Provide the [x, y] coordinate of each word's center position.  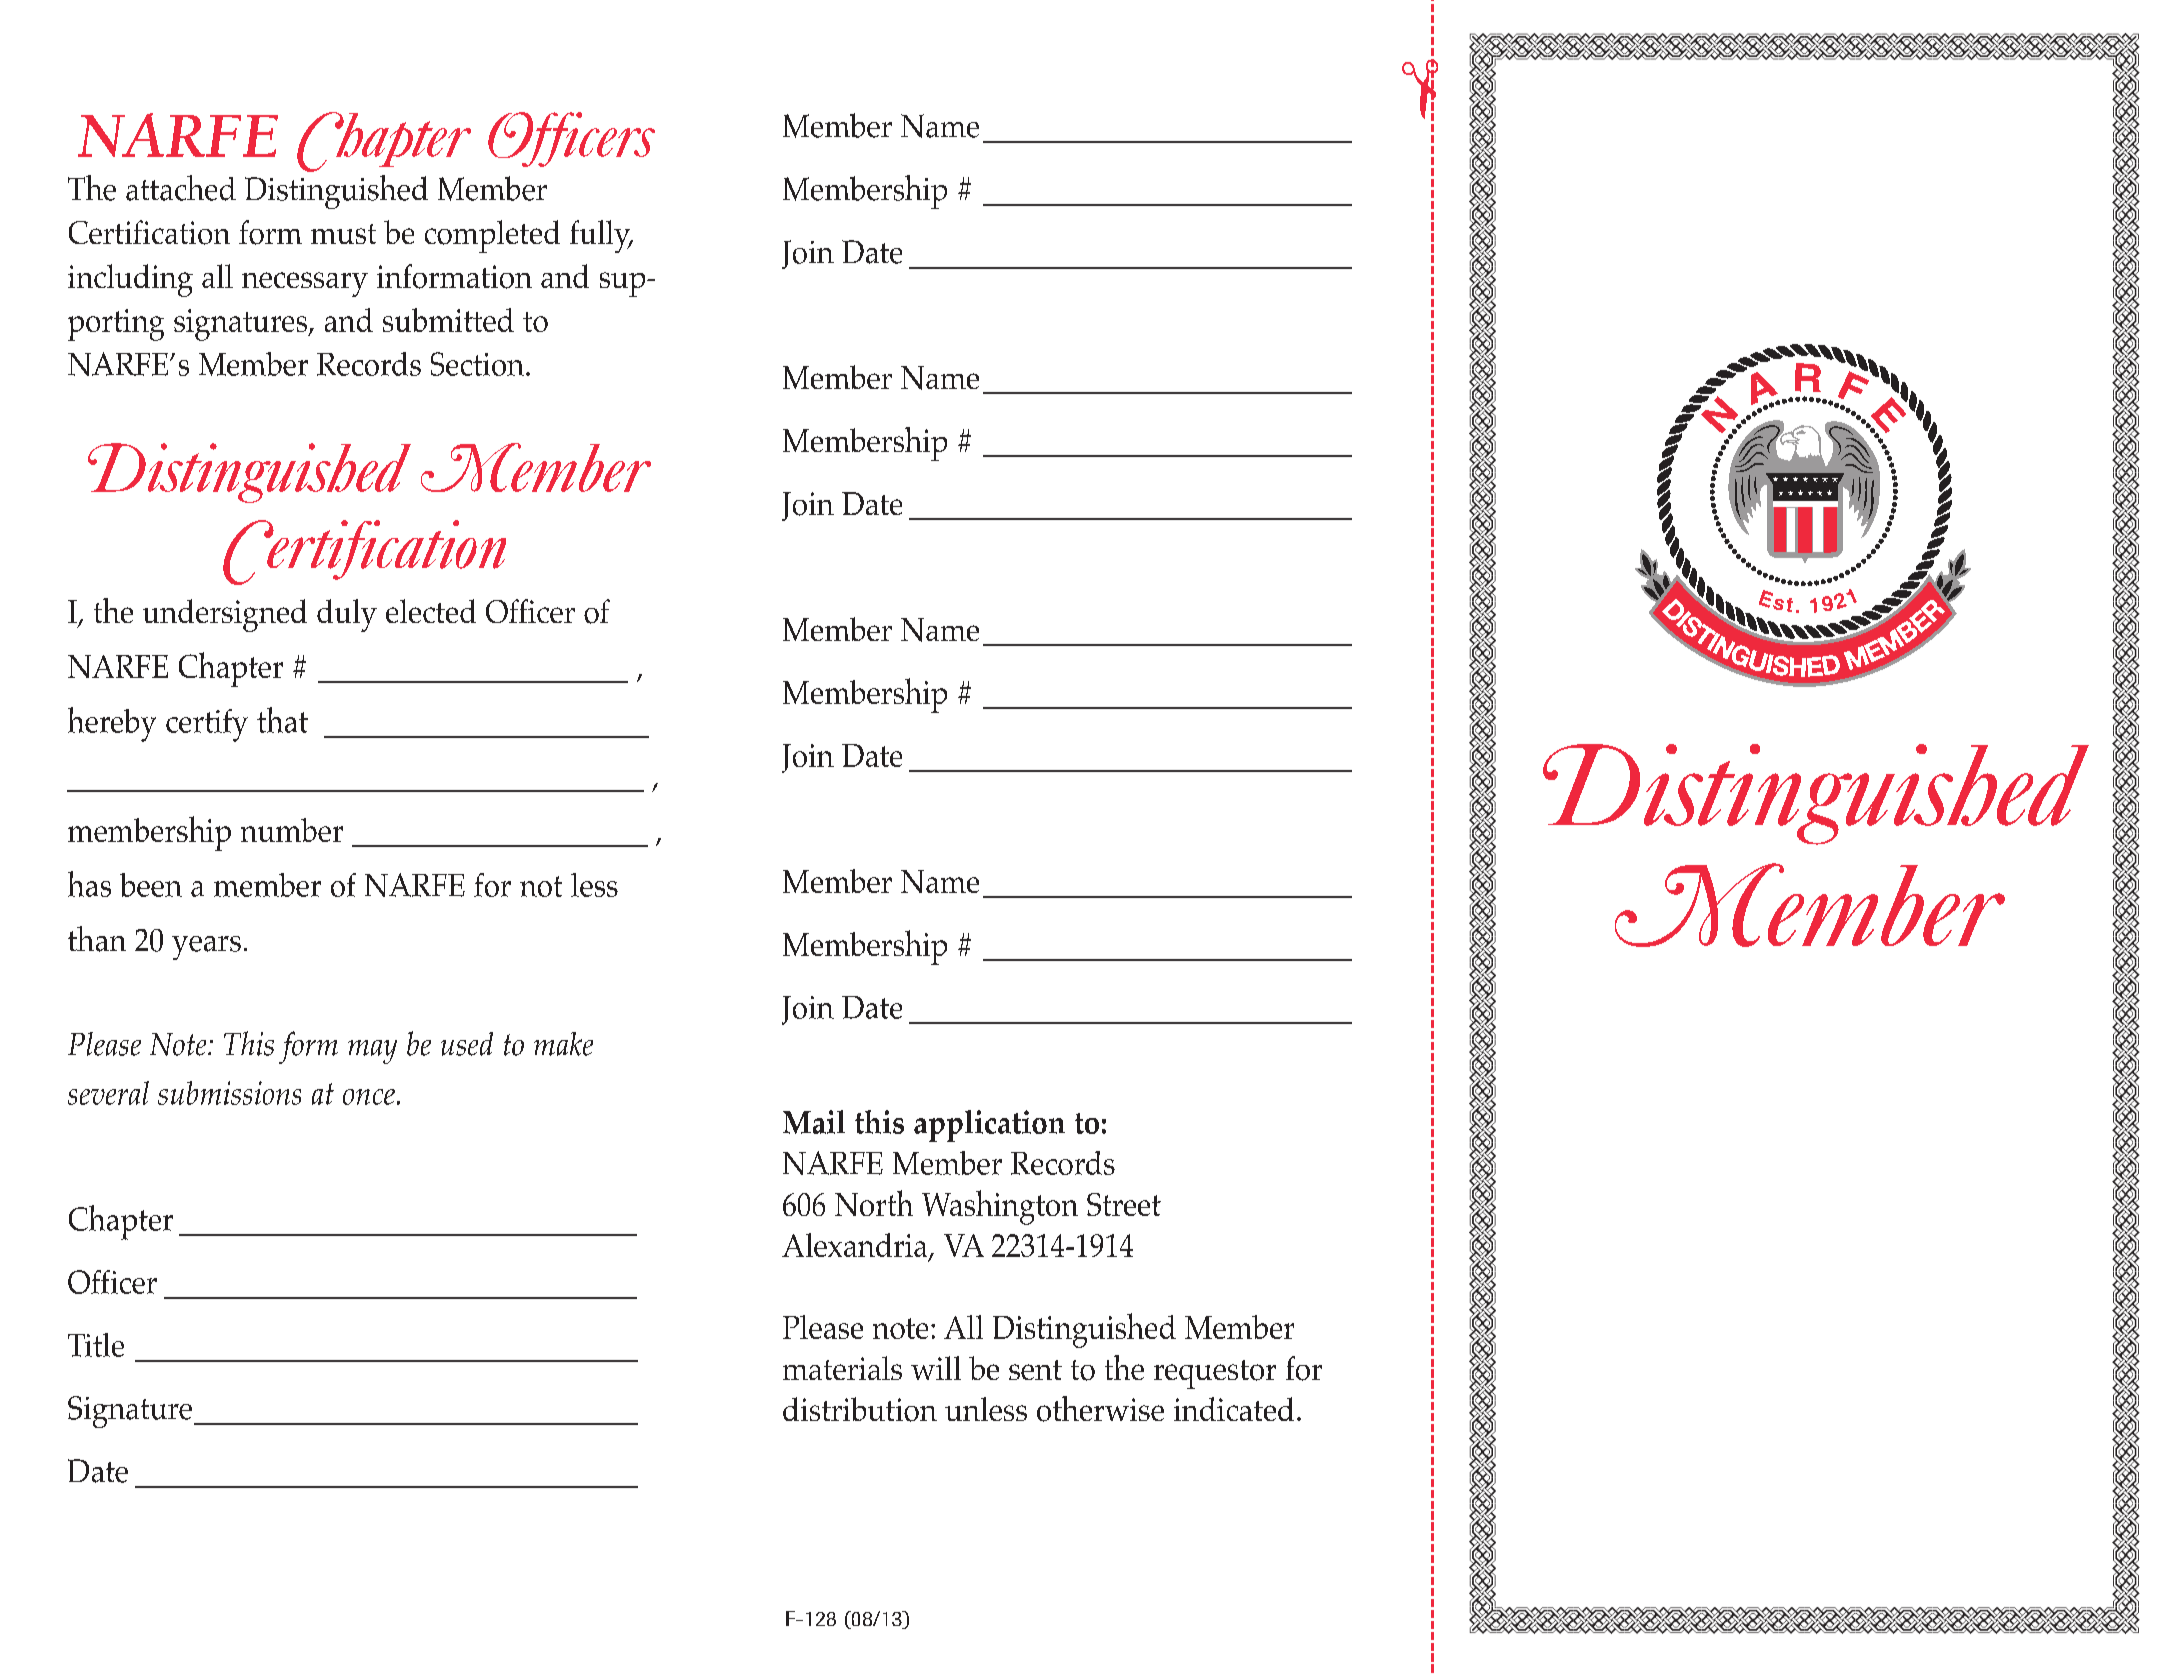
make [563, 1044]
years [206, 948]
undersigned [225, 615]
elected [431, 611]
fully [601, 236]
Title [96, 1345]
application [989, 1126]
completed [492, 236]
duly [347, 615]
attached [181, 188]
